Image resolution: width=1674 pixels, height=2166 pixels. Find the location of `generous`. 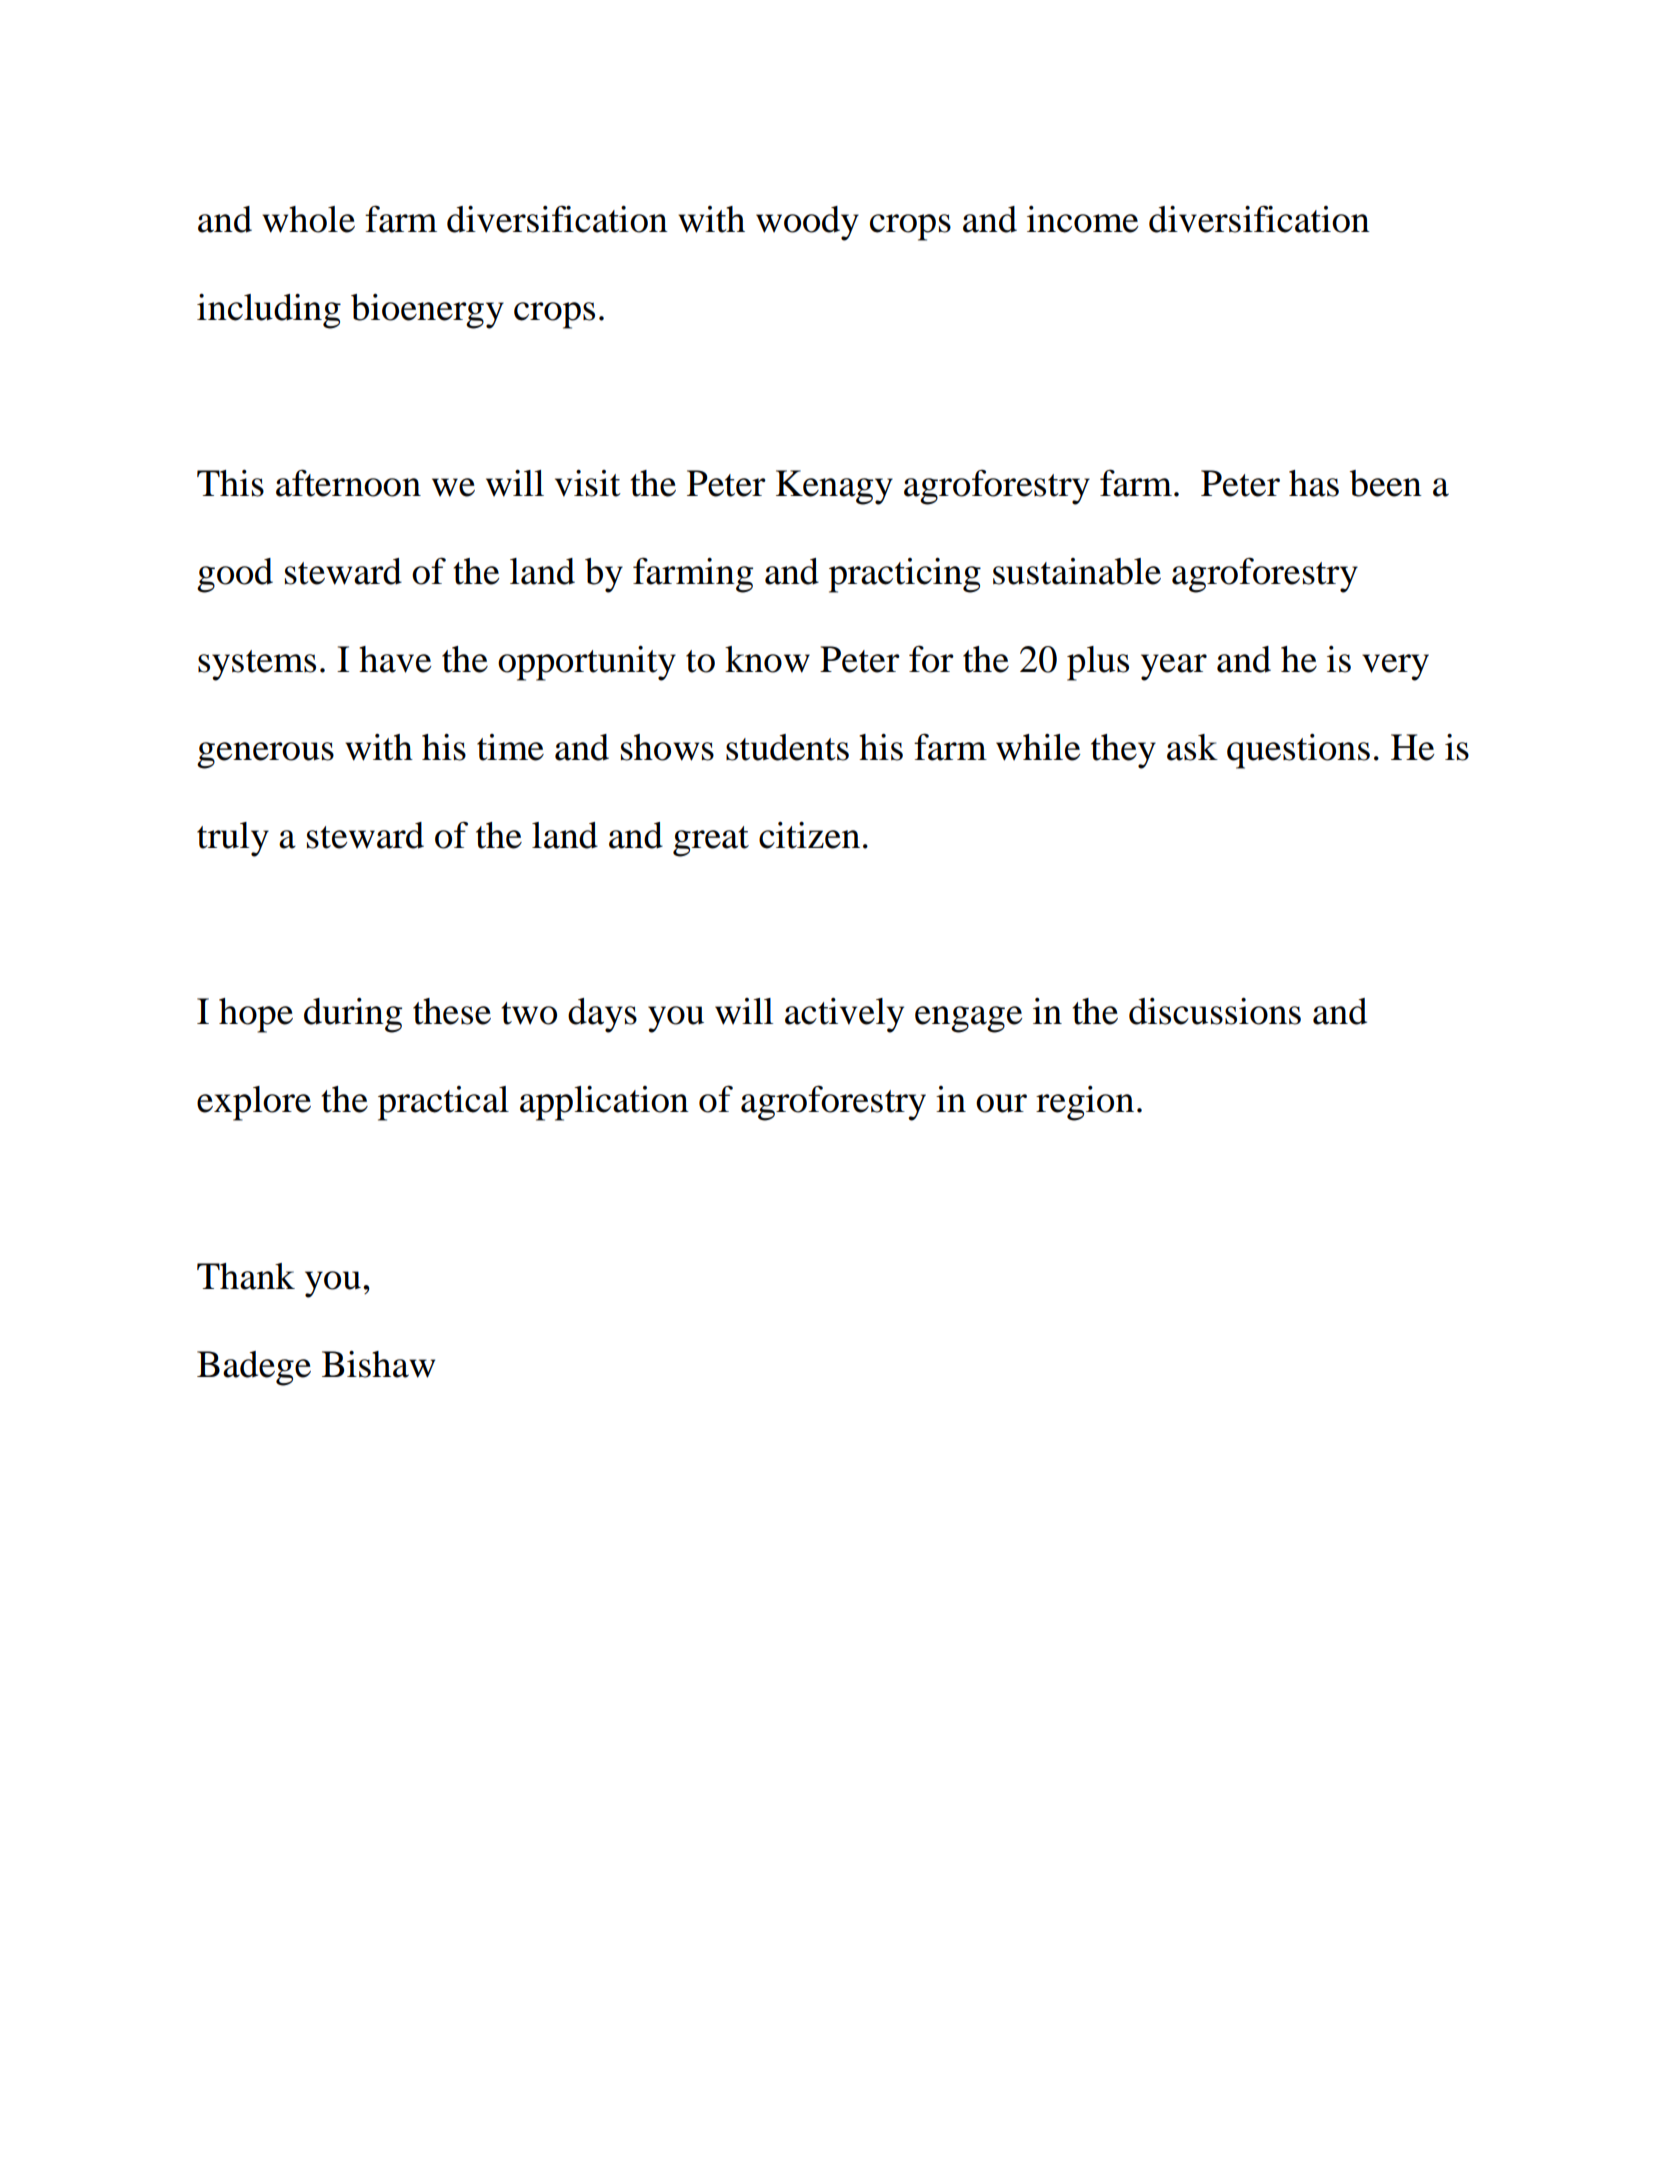

generous is located at coordinates (265, 755).
